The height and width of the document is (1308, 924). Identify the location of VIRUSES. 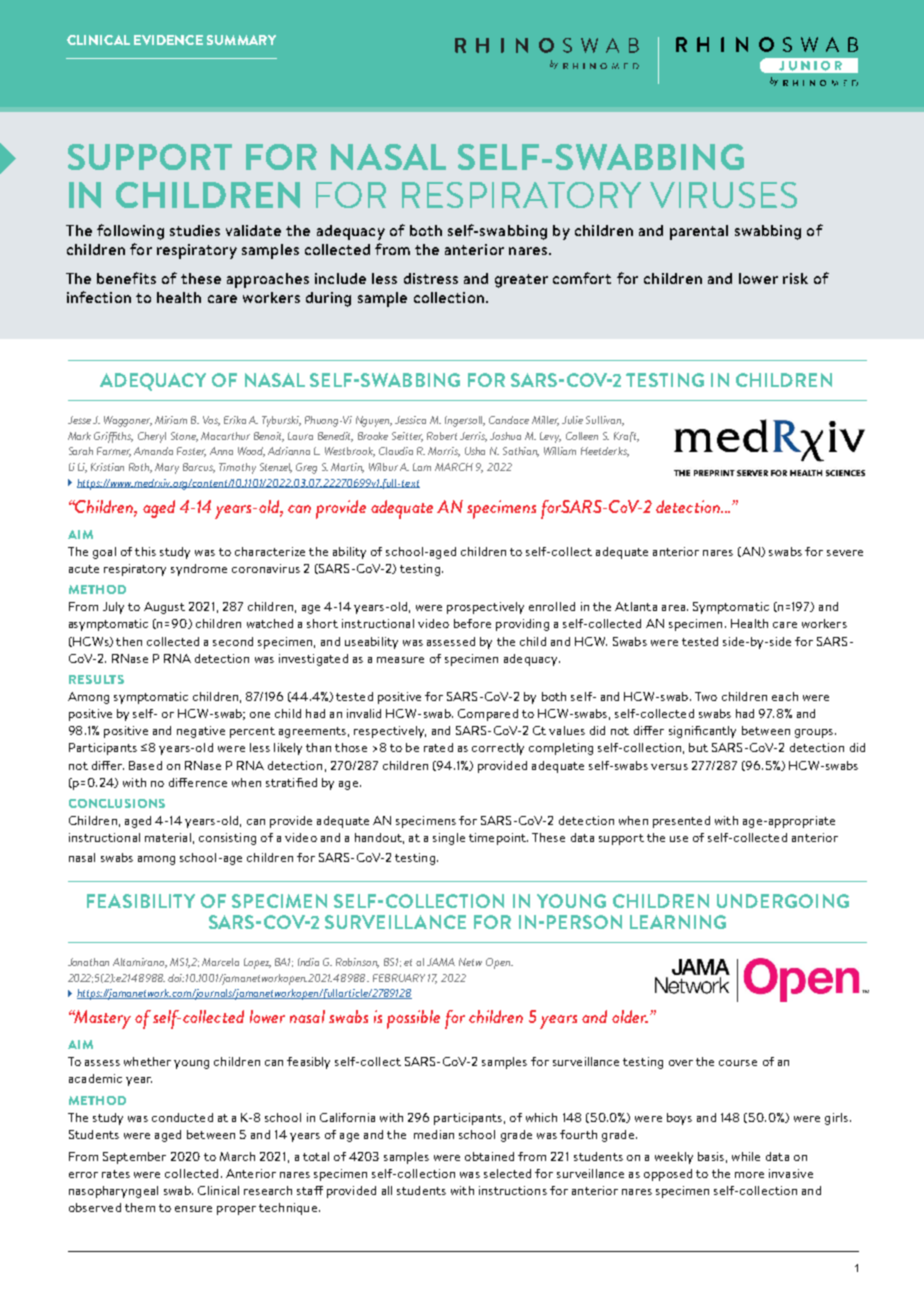
(723, 195).
